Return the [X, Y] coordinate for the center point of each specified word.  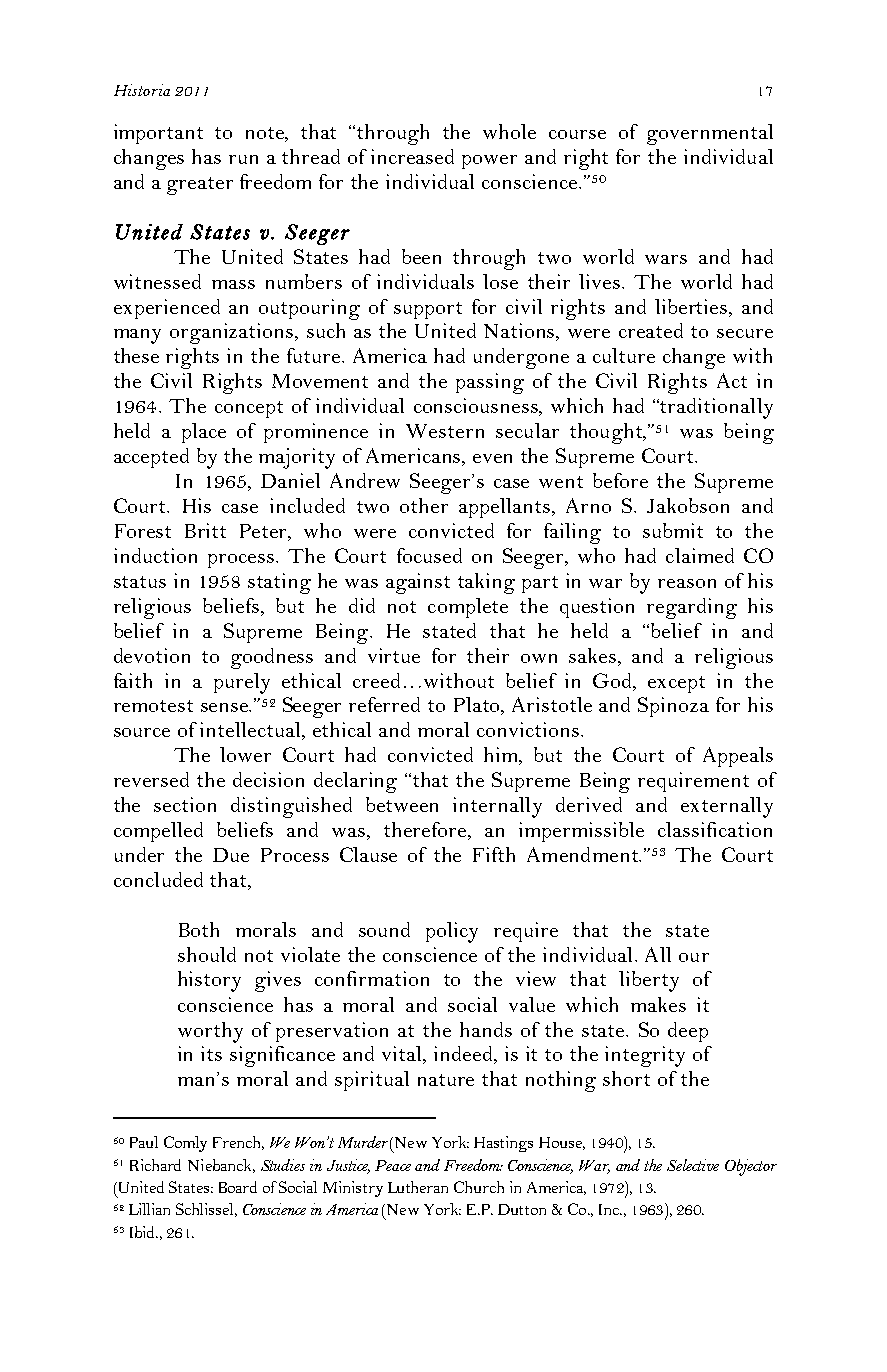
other [424, 505]
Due [231, 855]
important [158, 134]
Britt [205, 530]
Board [238, 1187]
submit [673, 530]
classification [715, 829]
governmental [710, 134]
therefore [426, 831]
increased [412, 156]
